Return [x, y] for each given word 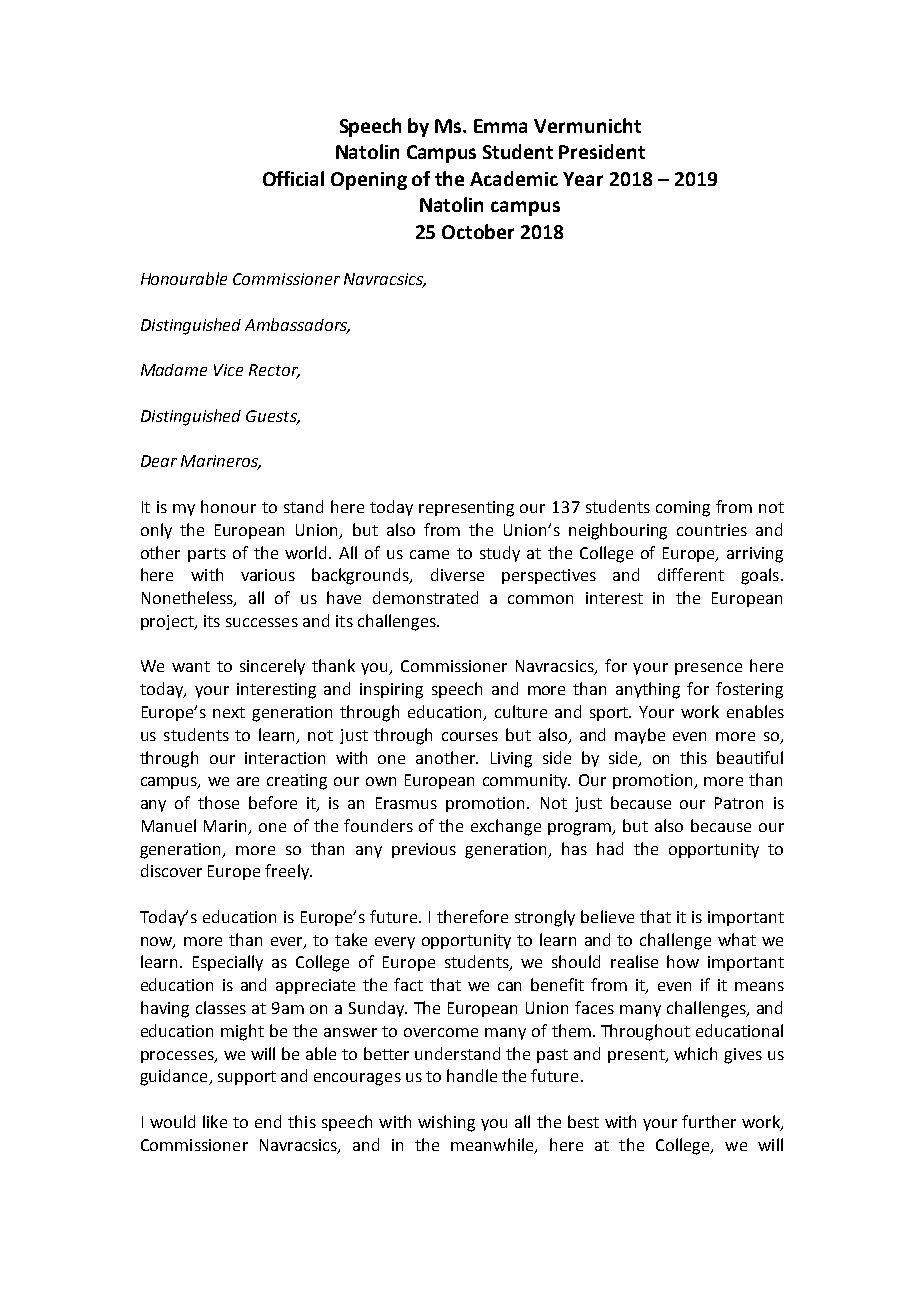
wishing [446, 1123]
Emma [500, 126]
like [215, 1121]
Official [293, 178]
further [709, 1121]
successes [262, 622]
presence [708, 669]
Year [583, 179]
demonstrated [425, 597]
